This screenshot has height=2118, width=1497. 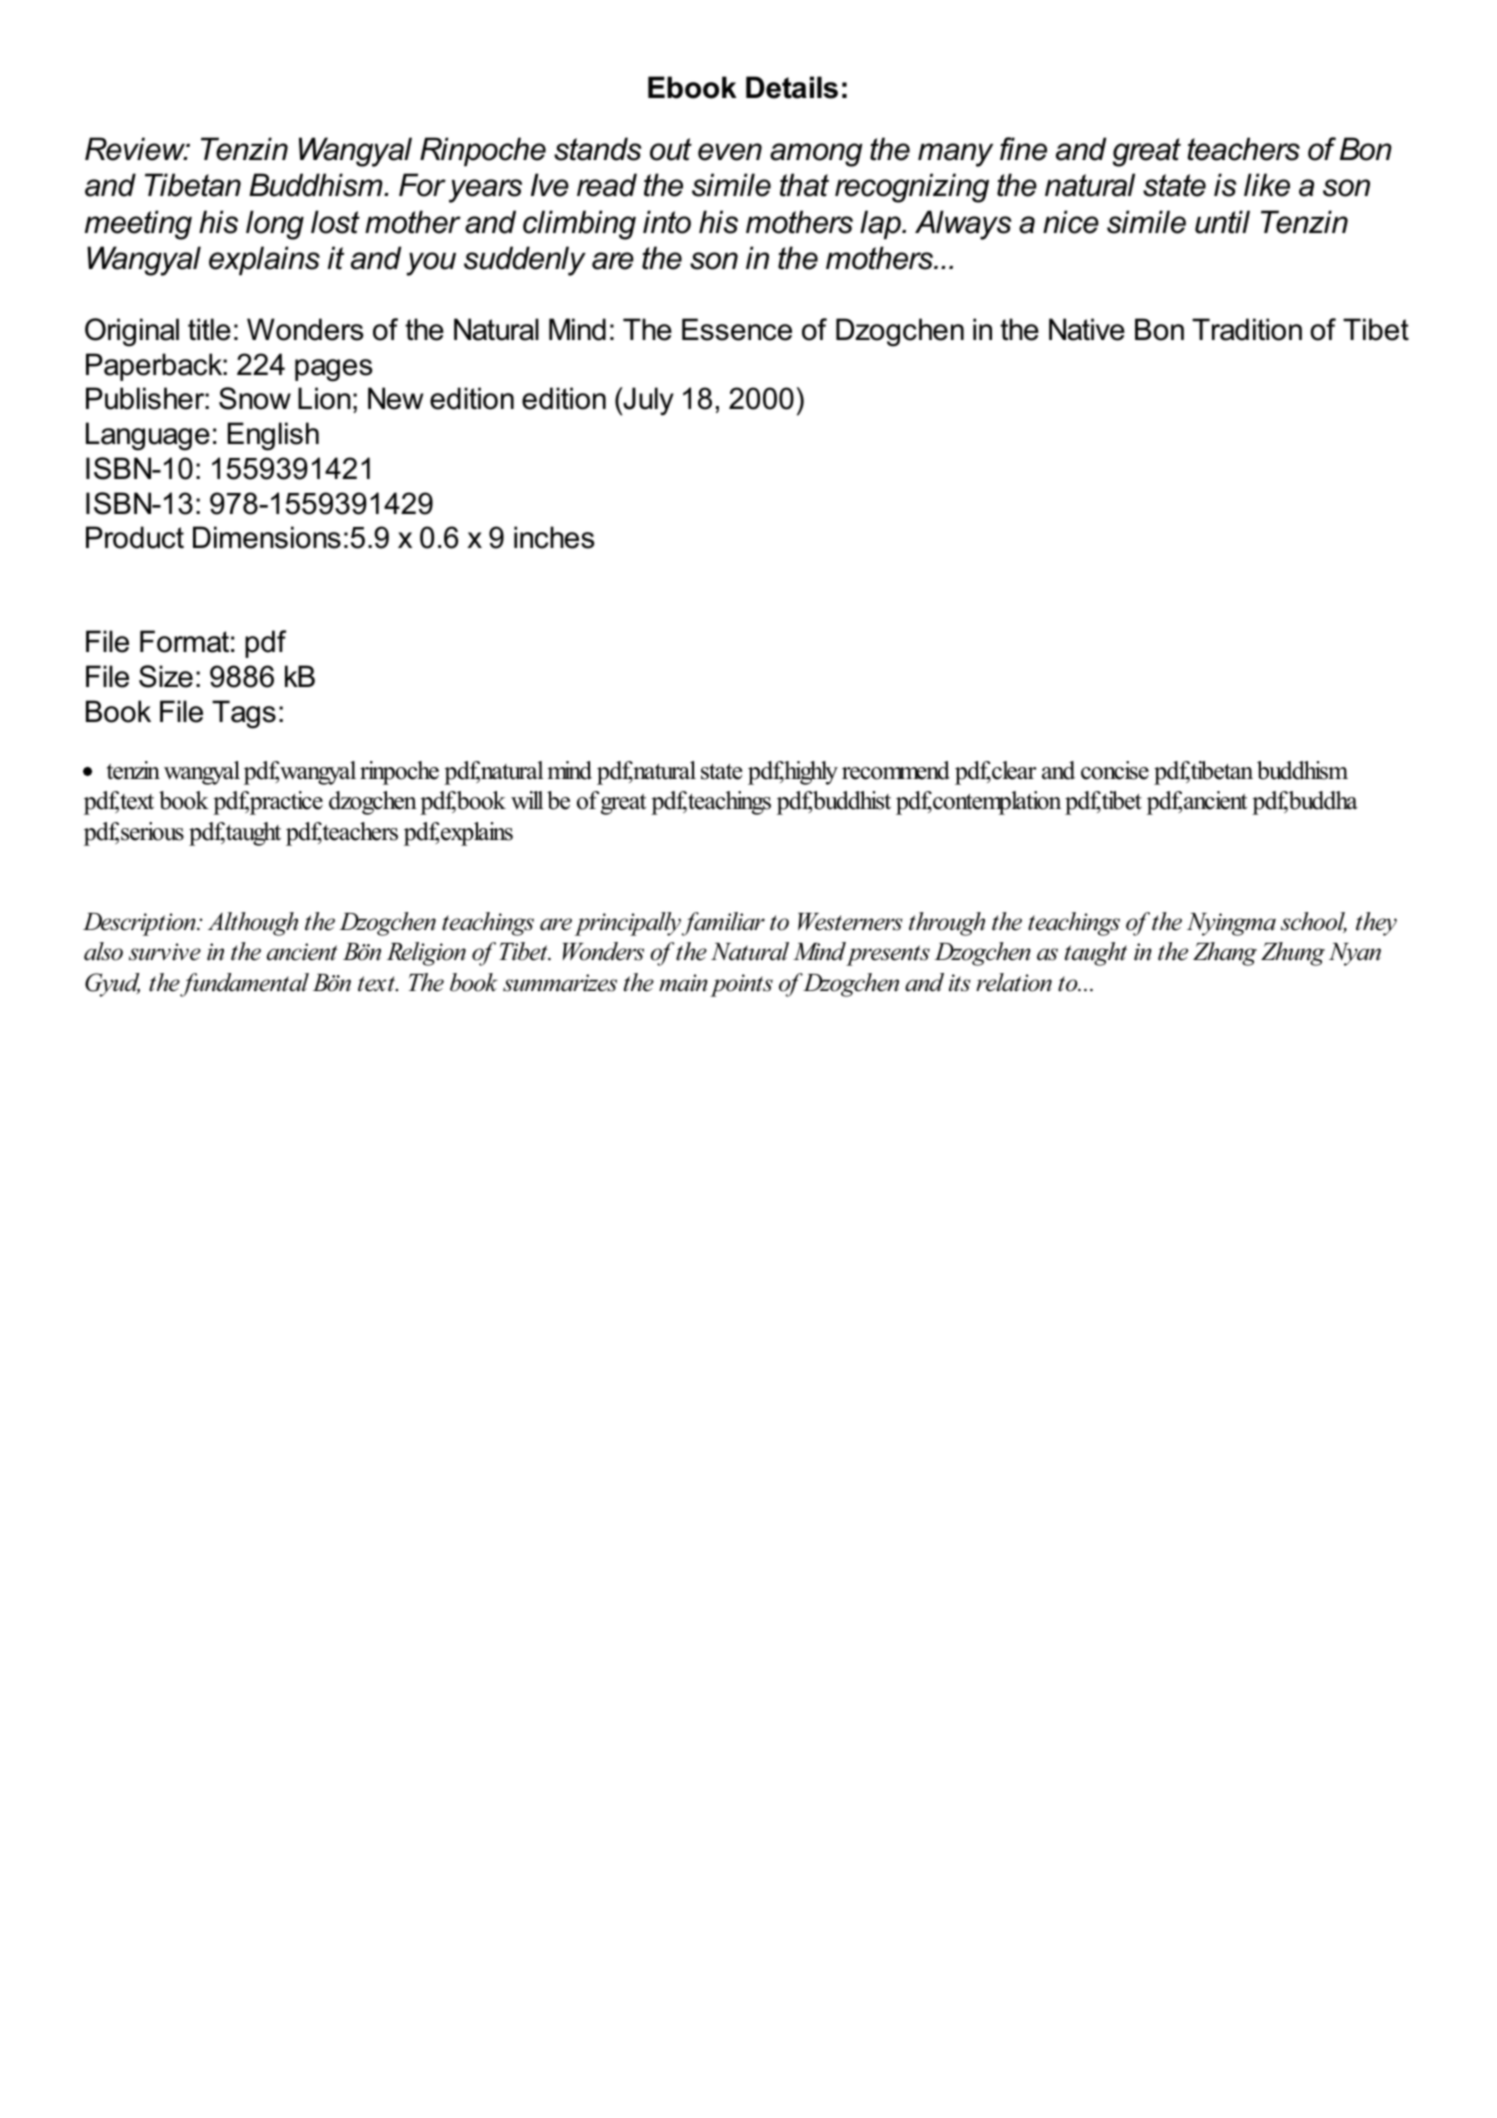 What do you see at coordinates (554, 537) in the screenshot?
I see `inches` at bounding box center [554, 537].
